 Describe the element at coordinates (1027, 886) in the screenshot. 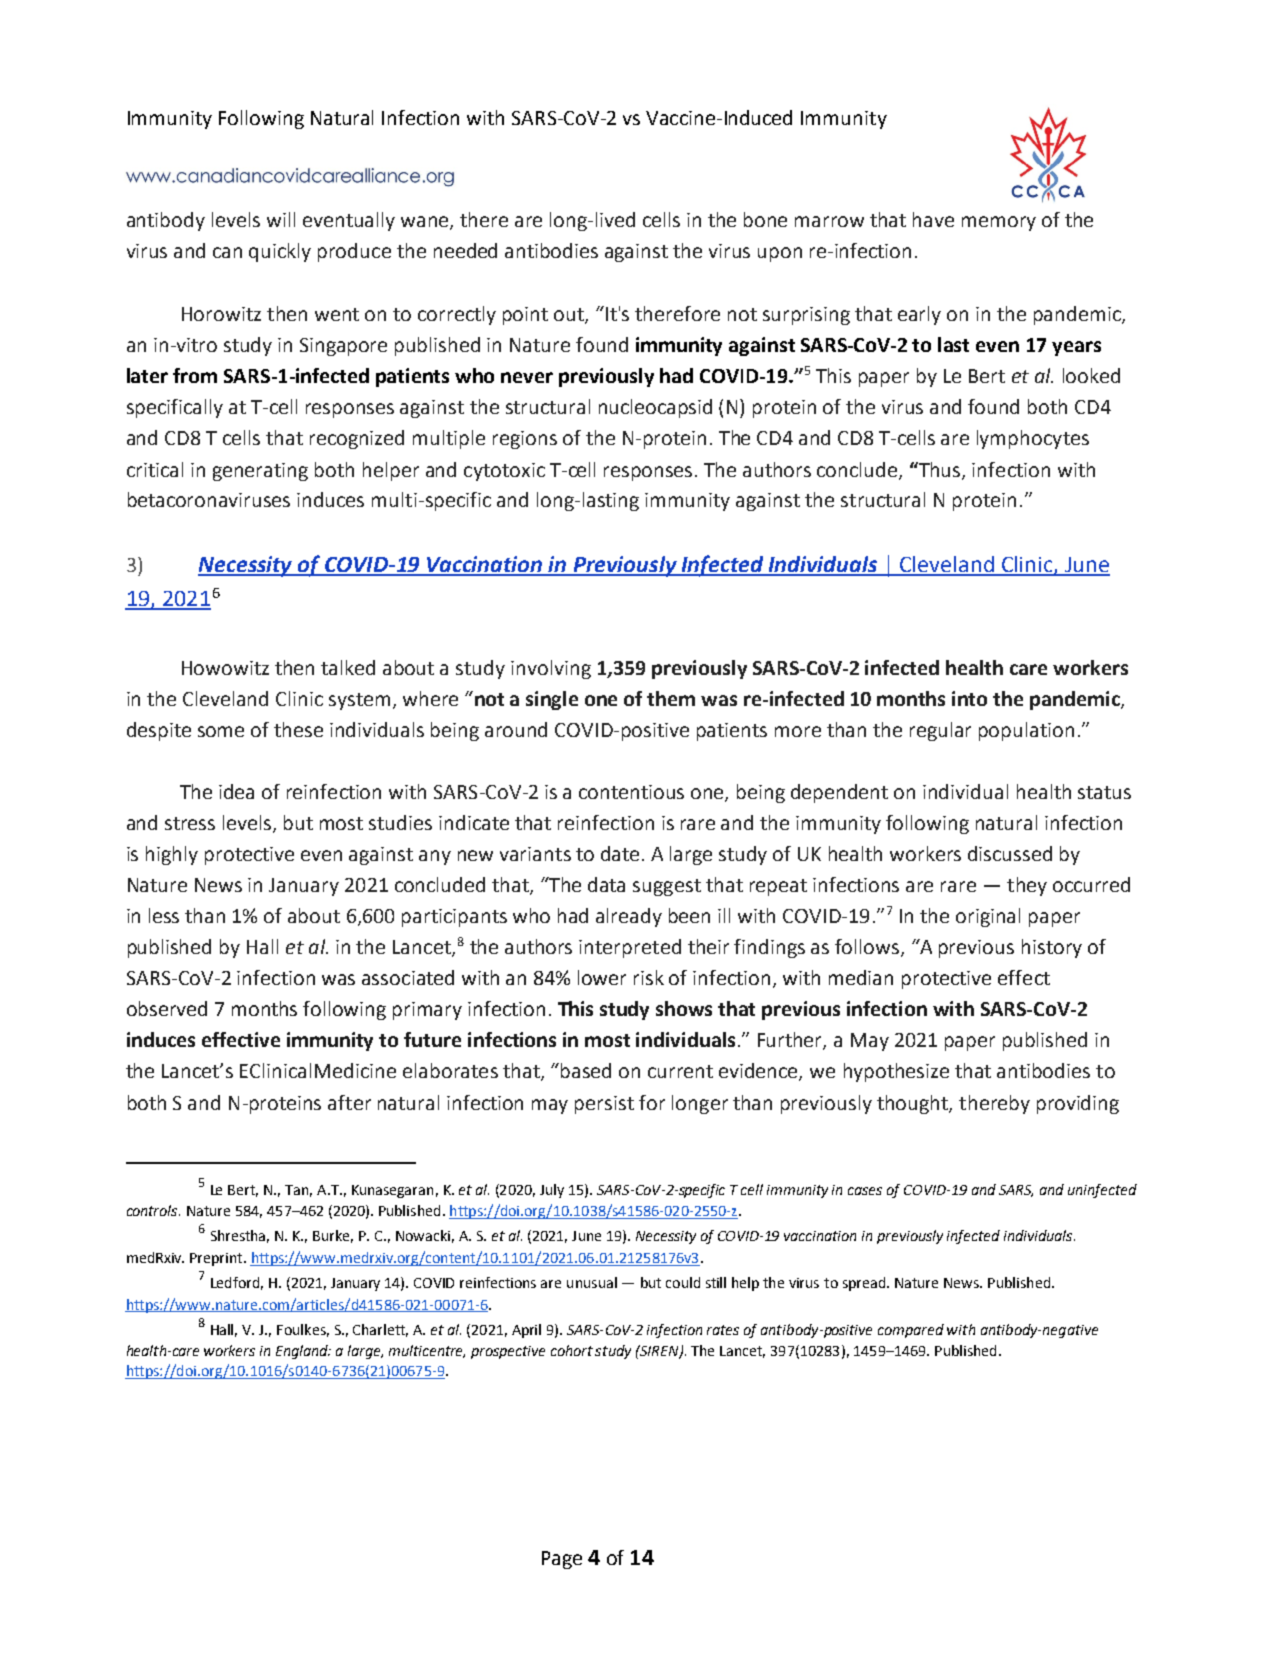

I see `they` at that location.
